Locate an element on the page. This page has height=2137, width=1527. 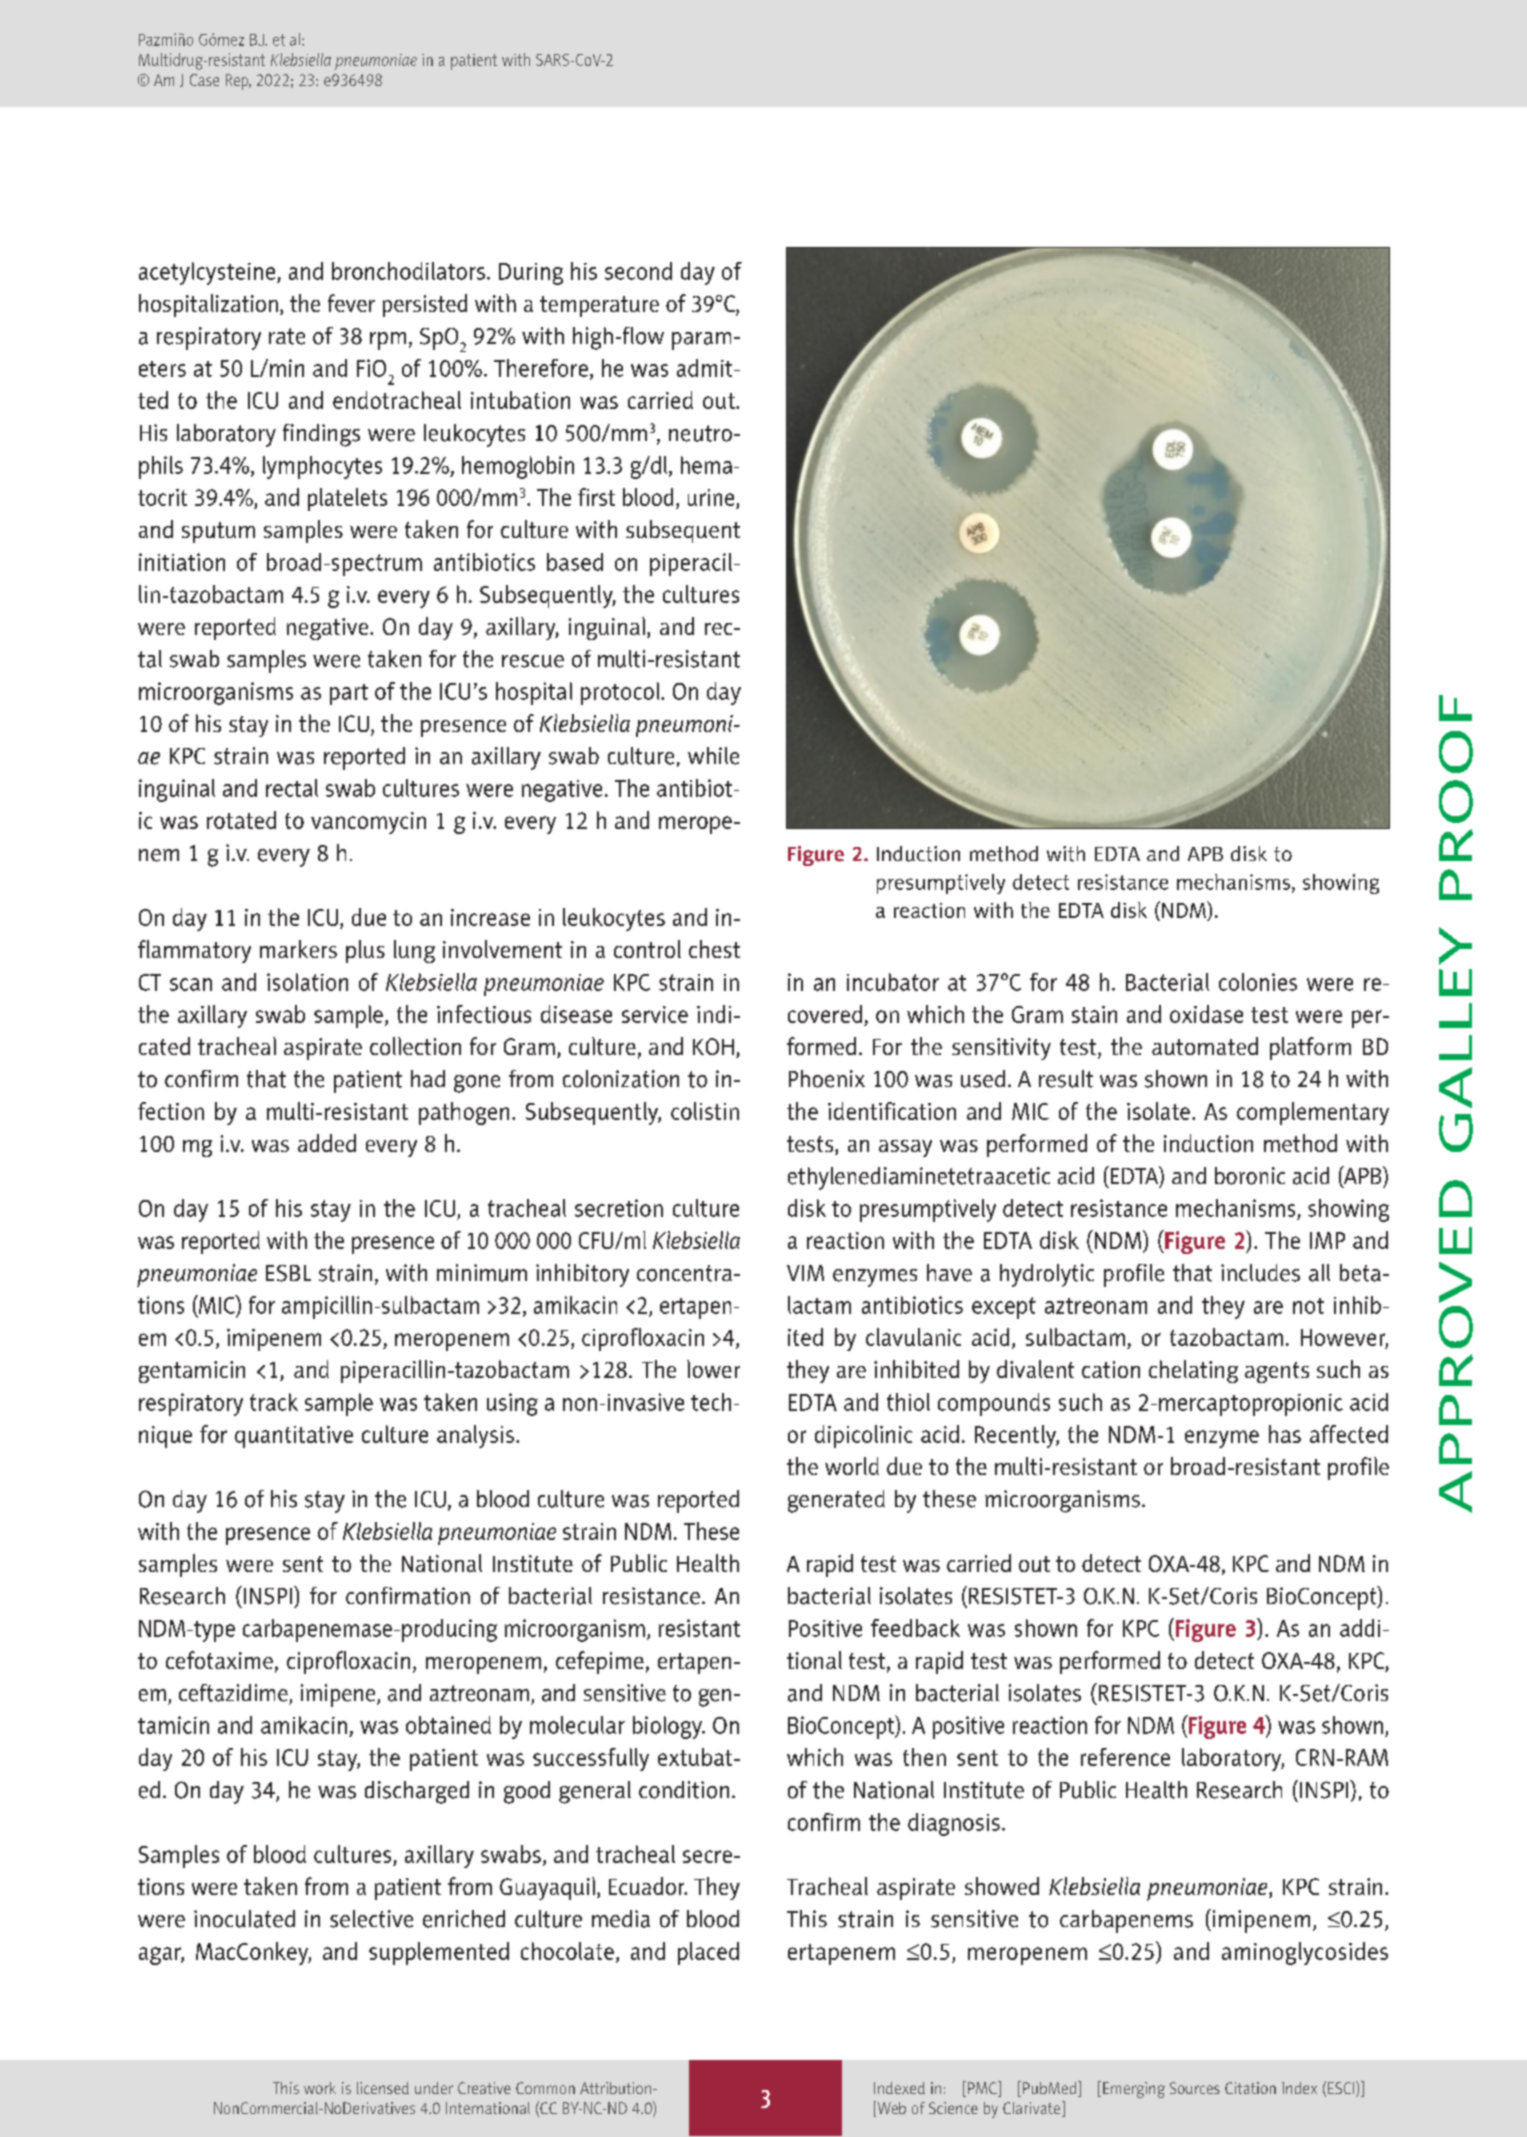
Case is located at coordinates (204, 80).
